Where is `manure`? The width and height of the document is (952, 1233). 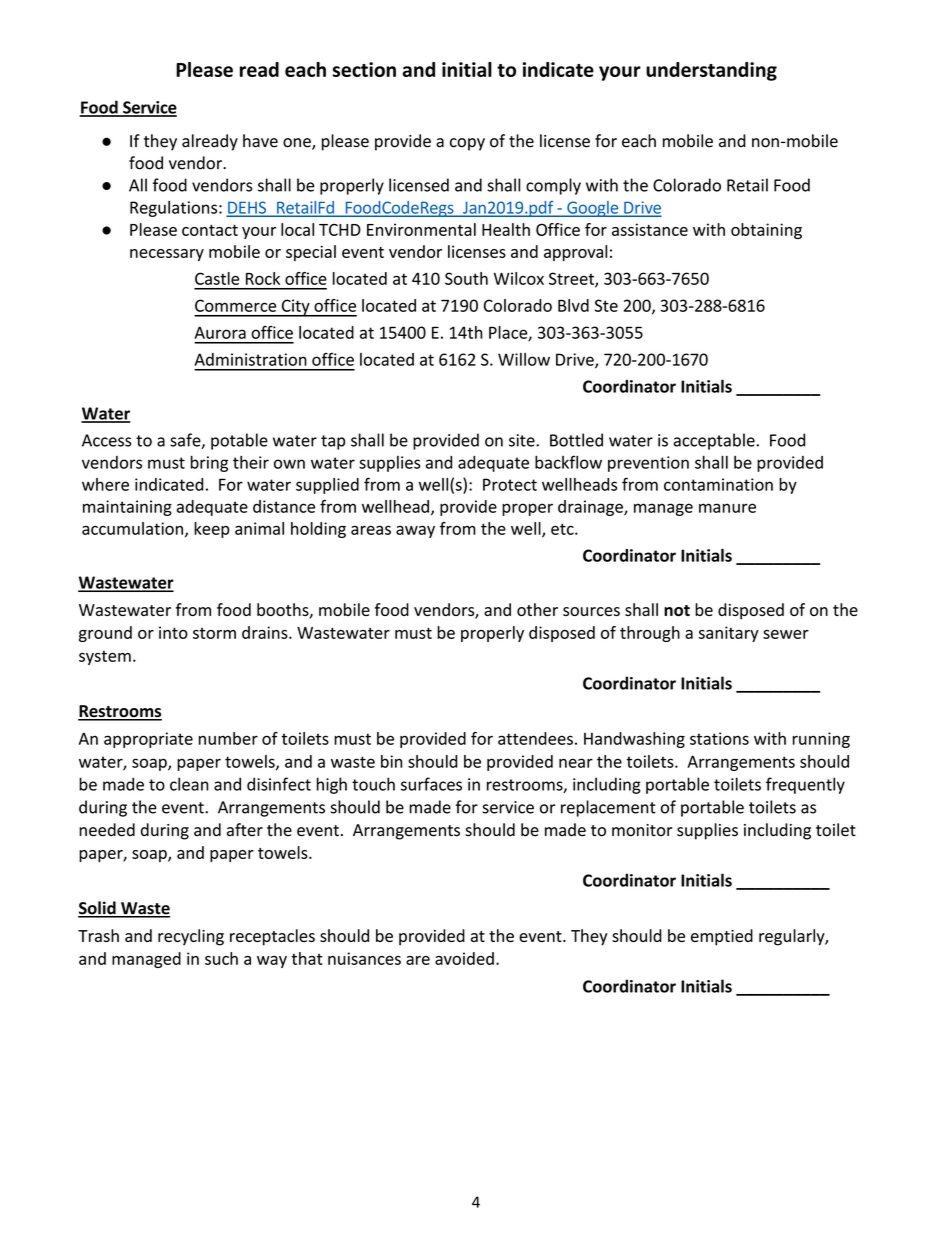
manure is located at coordinates (727, 508).
